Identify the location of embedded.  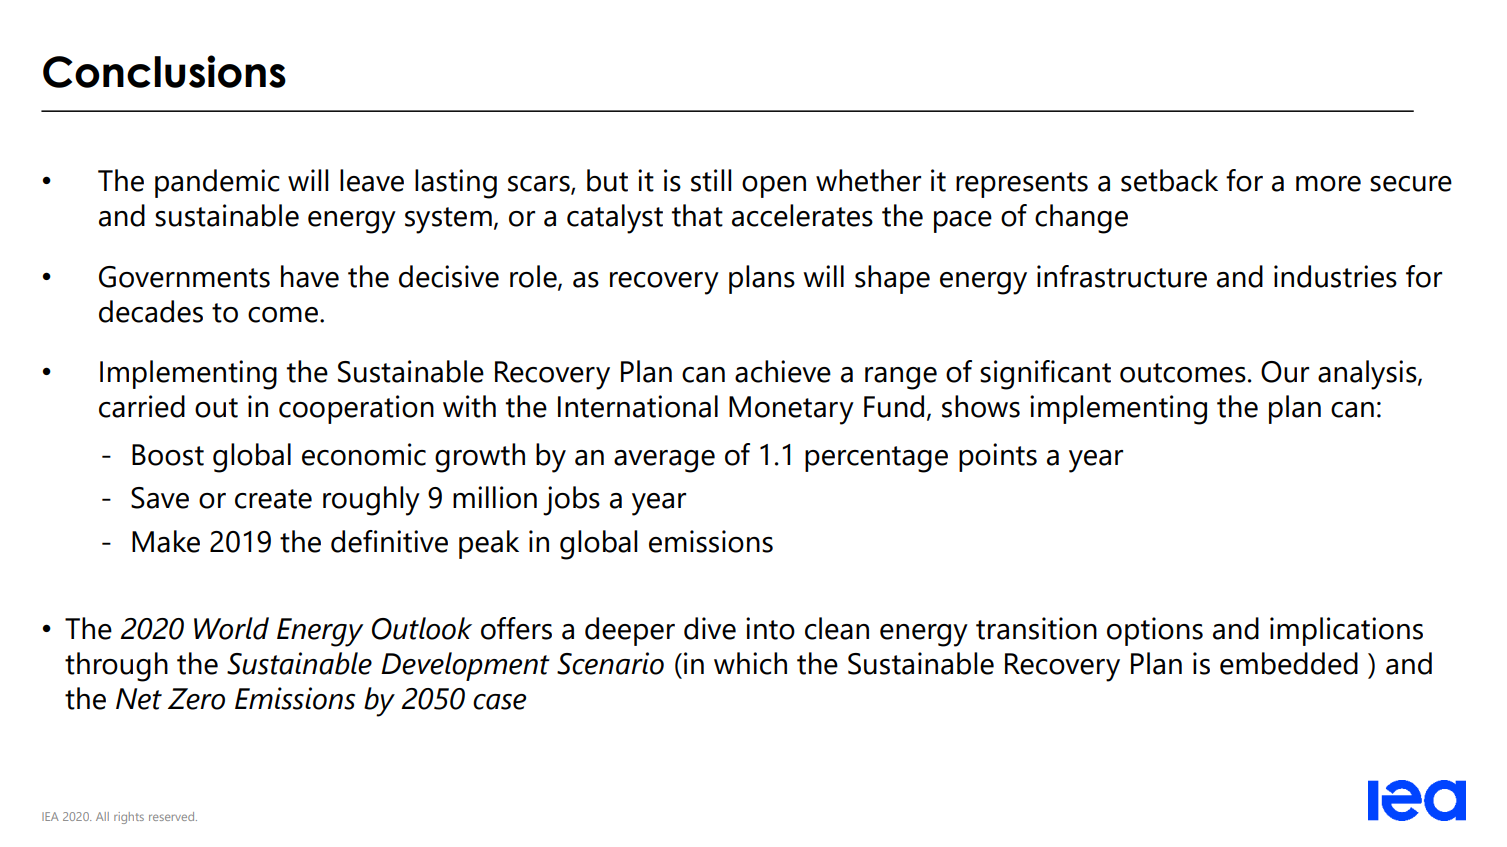
(1289, 663).
